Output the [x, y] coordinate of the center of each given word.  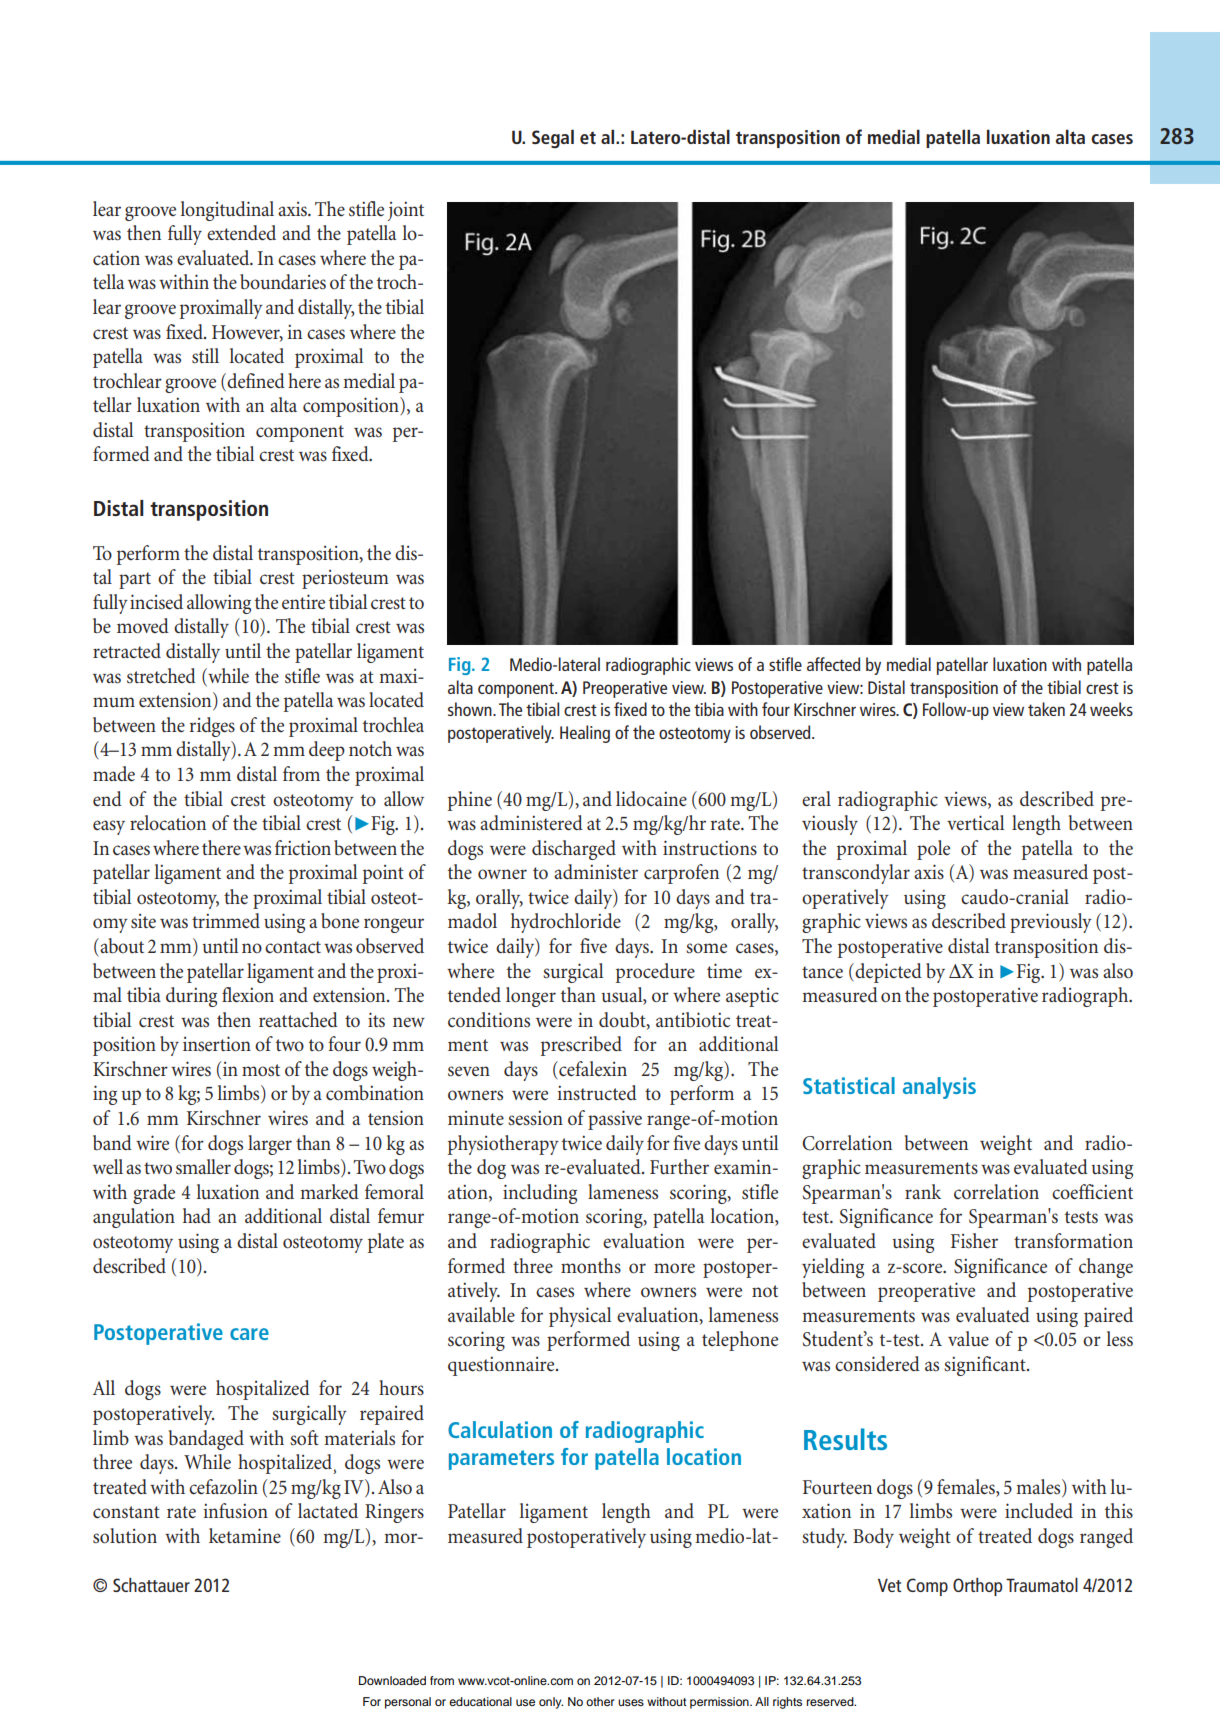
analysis [939, 1088]
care [249, 1334]
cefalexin [592, 1069]
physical [580, 1317]
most [261, 1070]
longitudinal [227, 211]
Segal [553, 138]
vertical [975, 823]
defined [256, 380]
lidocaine [651, 799]
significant [986, 1366]
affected [833, 664]
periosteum [345, 579]
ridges [212, 727]
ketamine [245, 1536]
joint [406, 211]
